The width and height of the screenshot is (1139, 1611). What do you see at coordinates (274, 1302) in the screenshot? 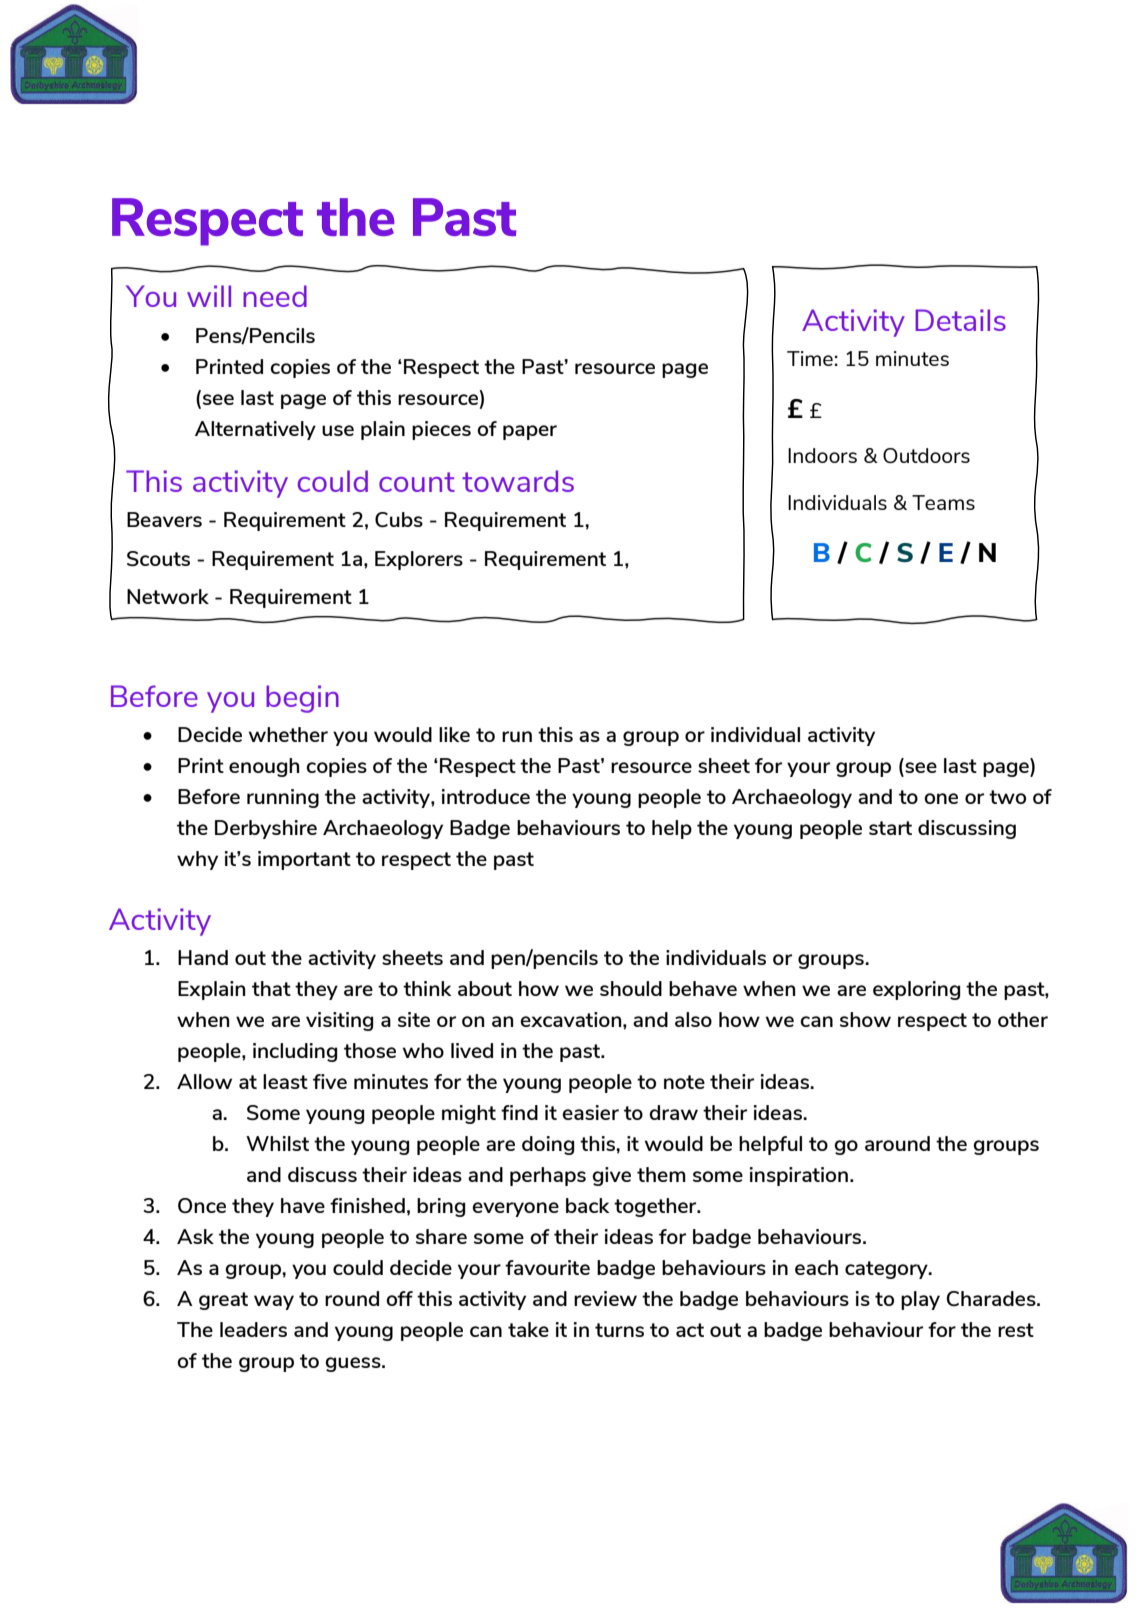
I see `way` at bounding box center [274, 1302].
